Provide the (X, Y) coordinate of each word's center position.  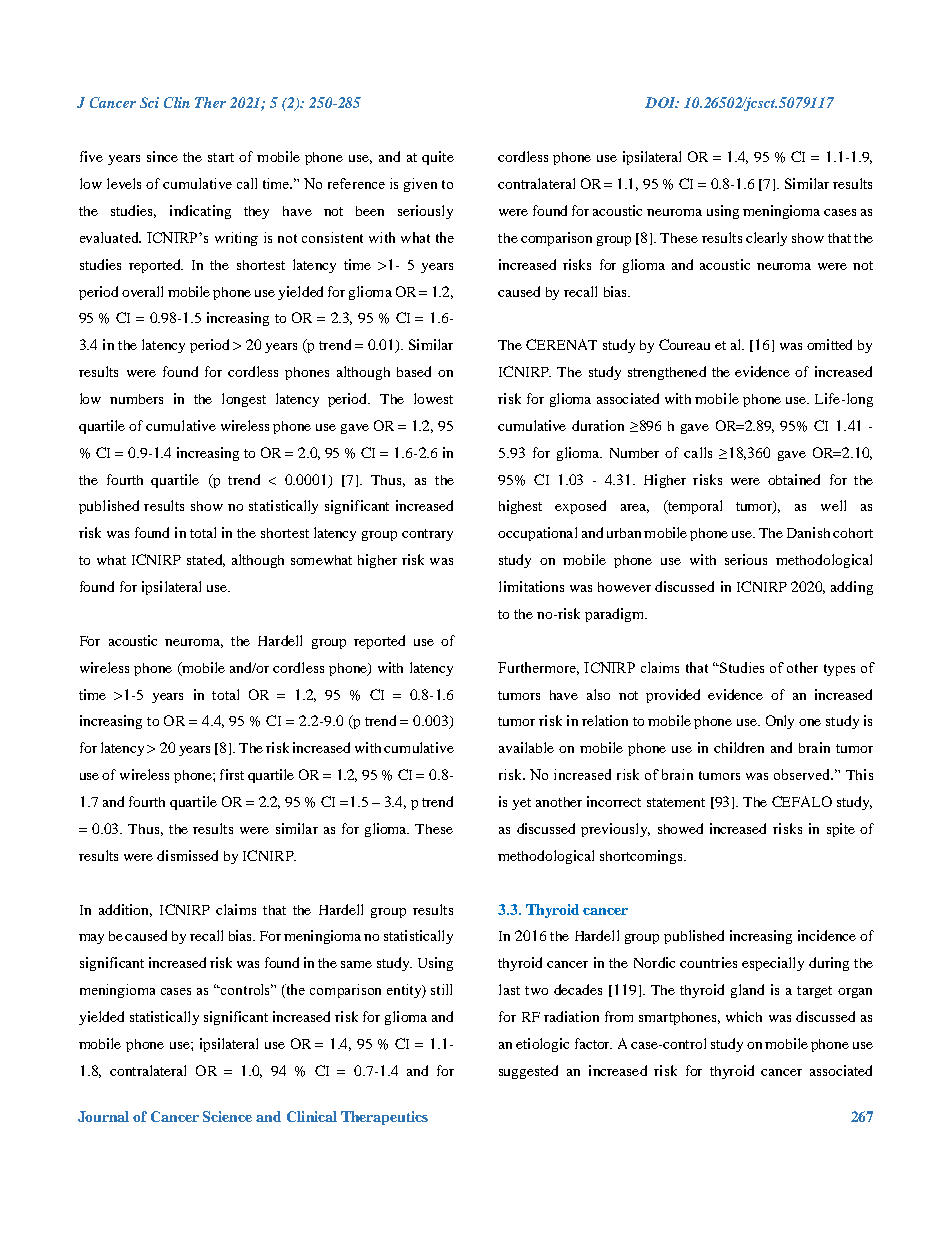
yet (521, 804)
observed (803, 774)
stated (206, 560)
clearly (766, 239)
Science (227, 1116)
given (420, 185)
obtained (794, 479)
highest (520, 507)
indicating (200, 212)
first (232, 774)
